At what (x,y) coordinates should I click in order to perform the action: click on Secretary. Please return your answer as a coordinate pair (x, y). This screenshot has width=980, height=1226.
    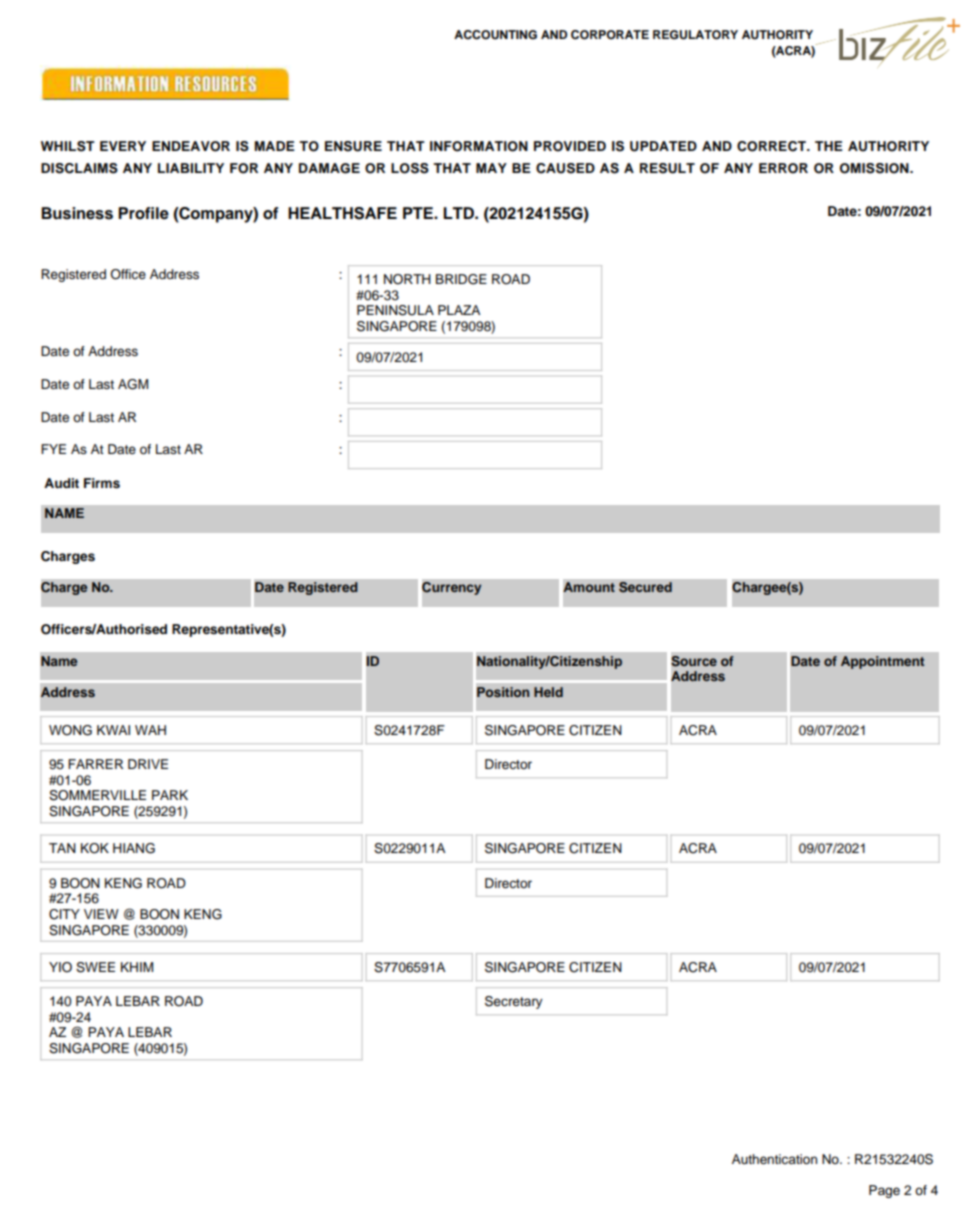
    Looking at the image, I should click on (514, 1002).
